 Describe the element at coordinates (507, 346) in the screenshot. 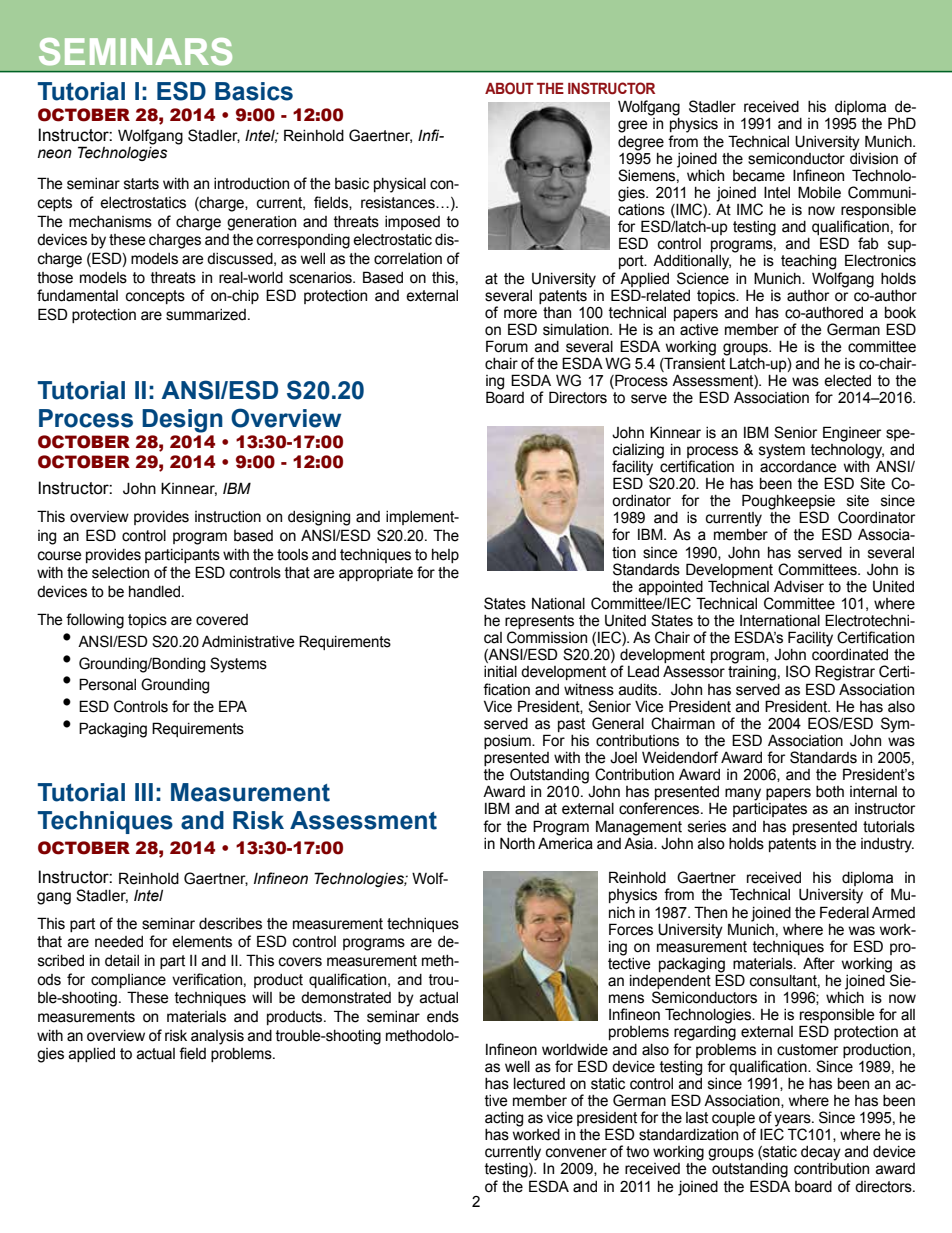

I see `Forum` at that location.
